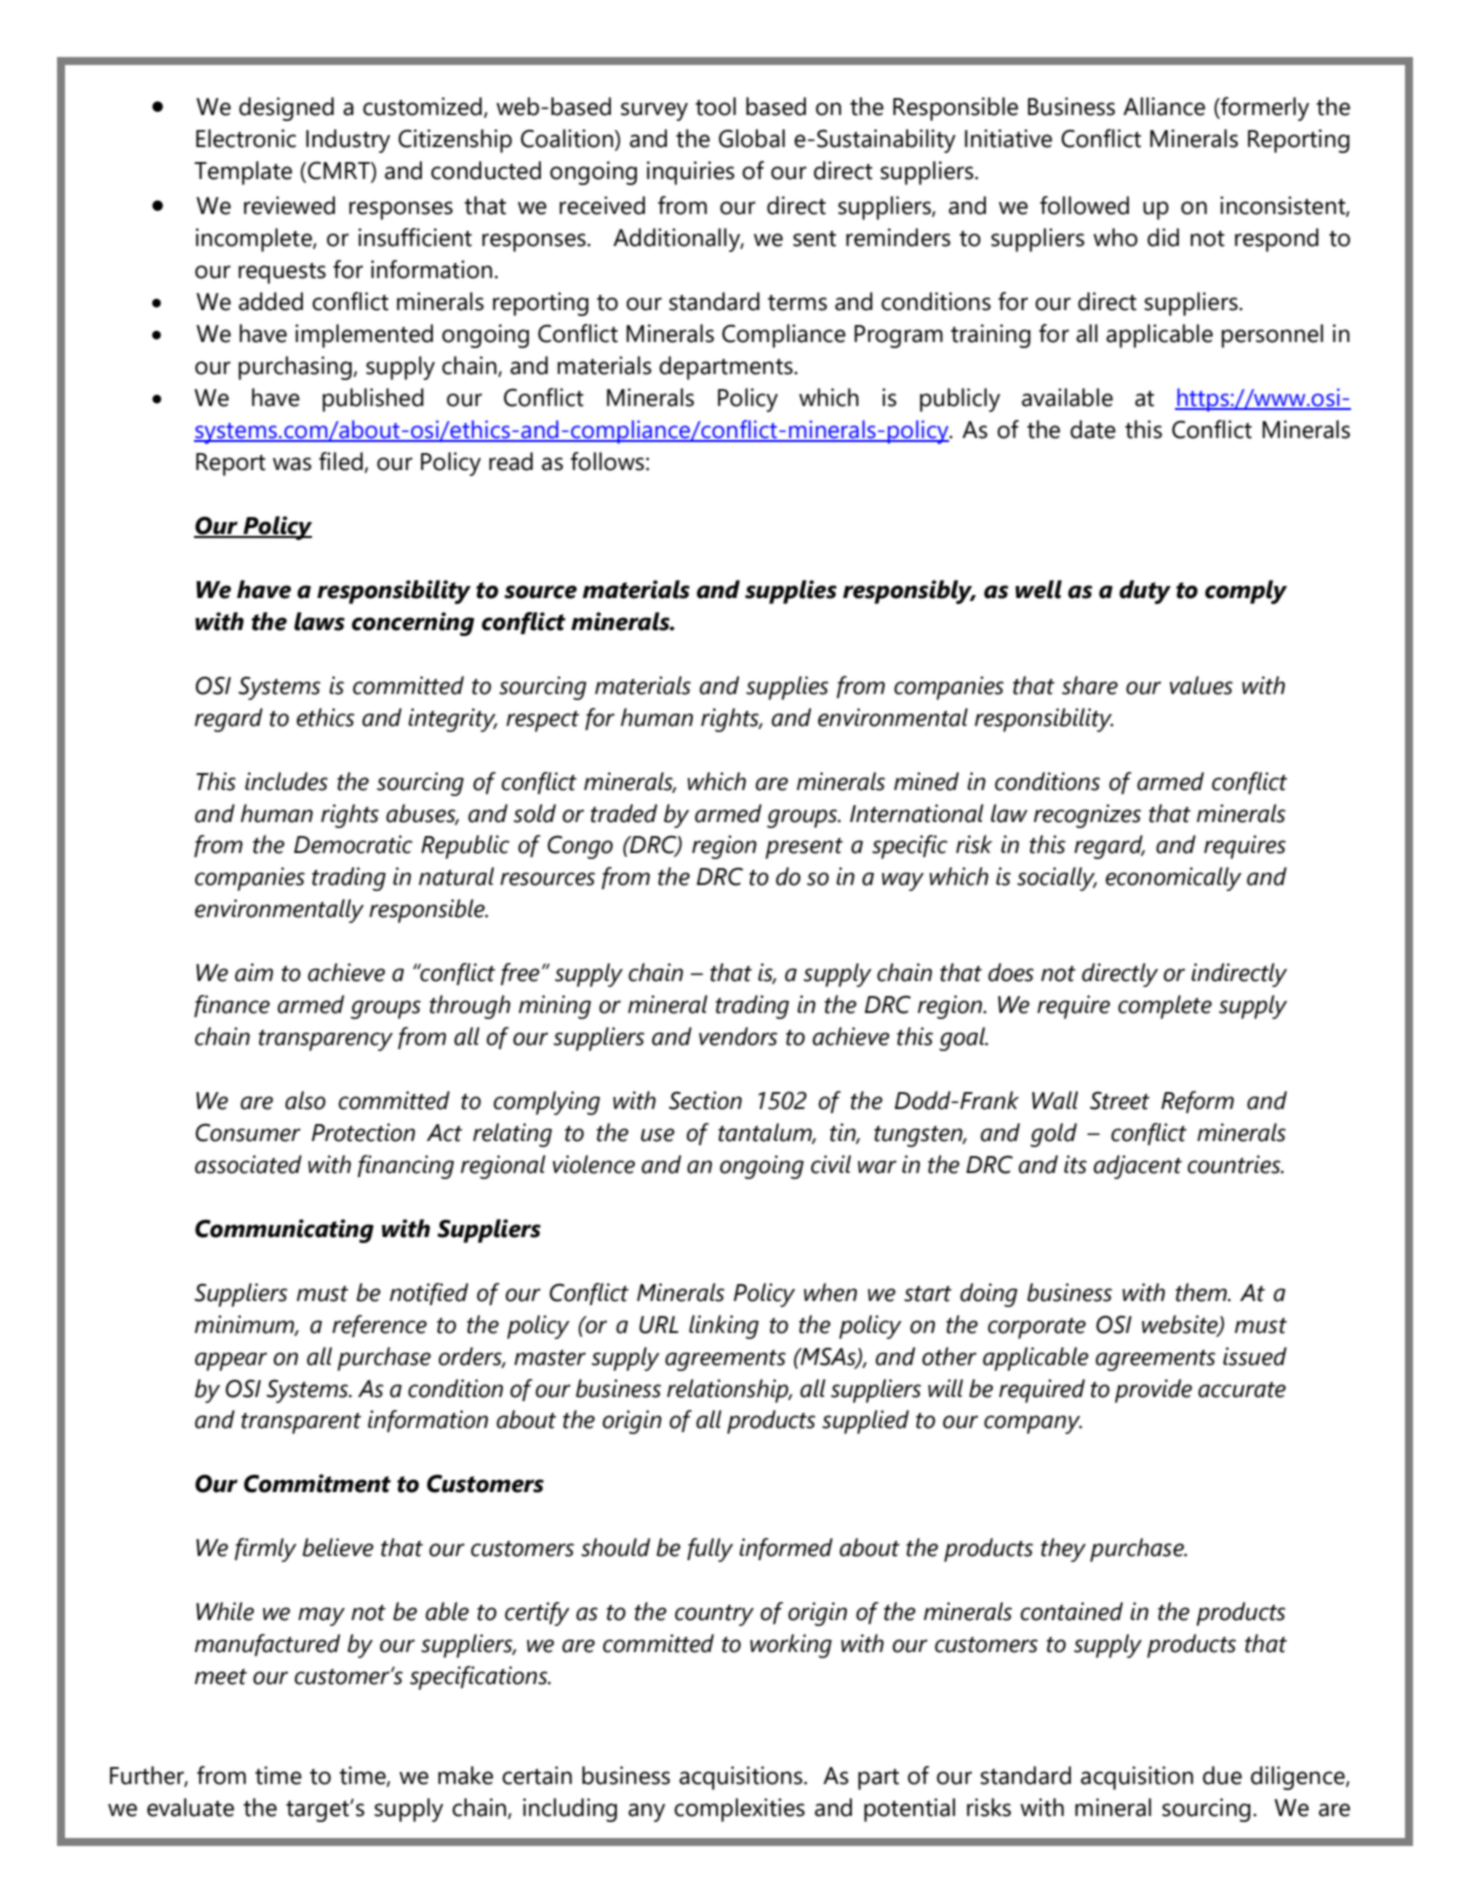  Describe the element at coordinates (1164, 106) in the screenshot. I see `Alliance` at that location.
